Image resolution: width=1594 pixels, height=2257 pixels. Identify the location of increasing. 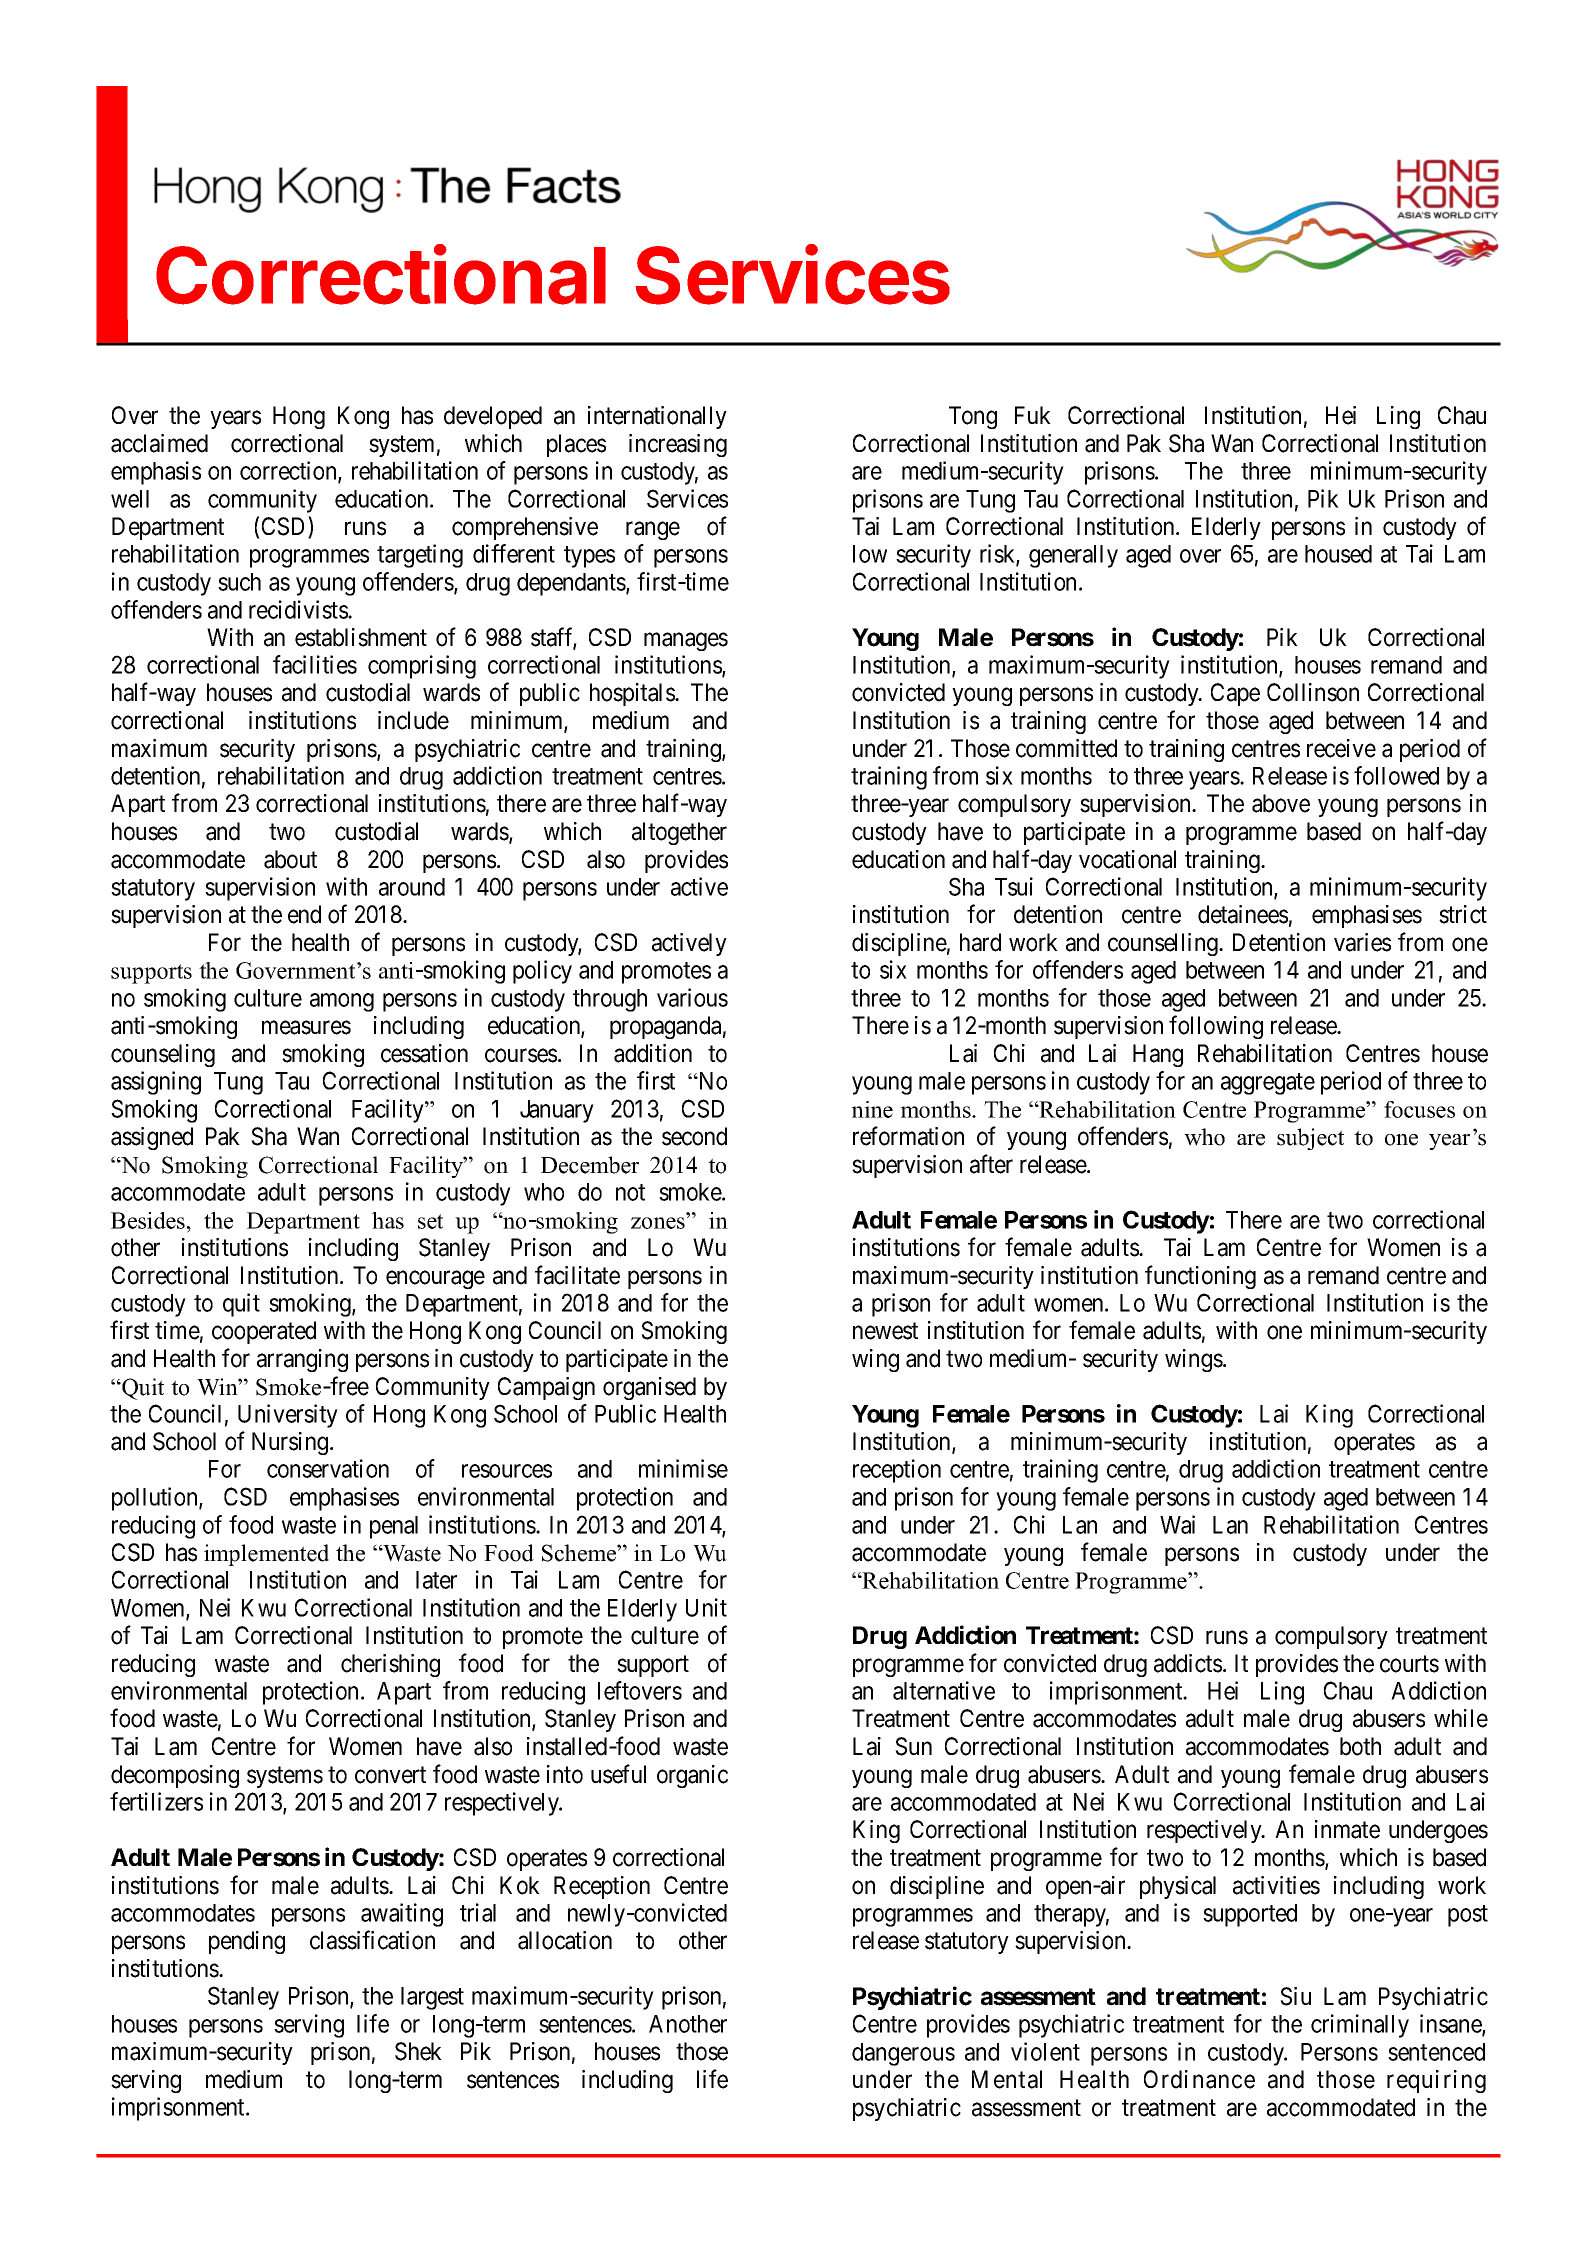
(678, 445).
